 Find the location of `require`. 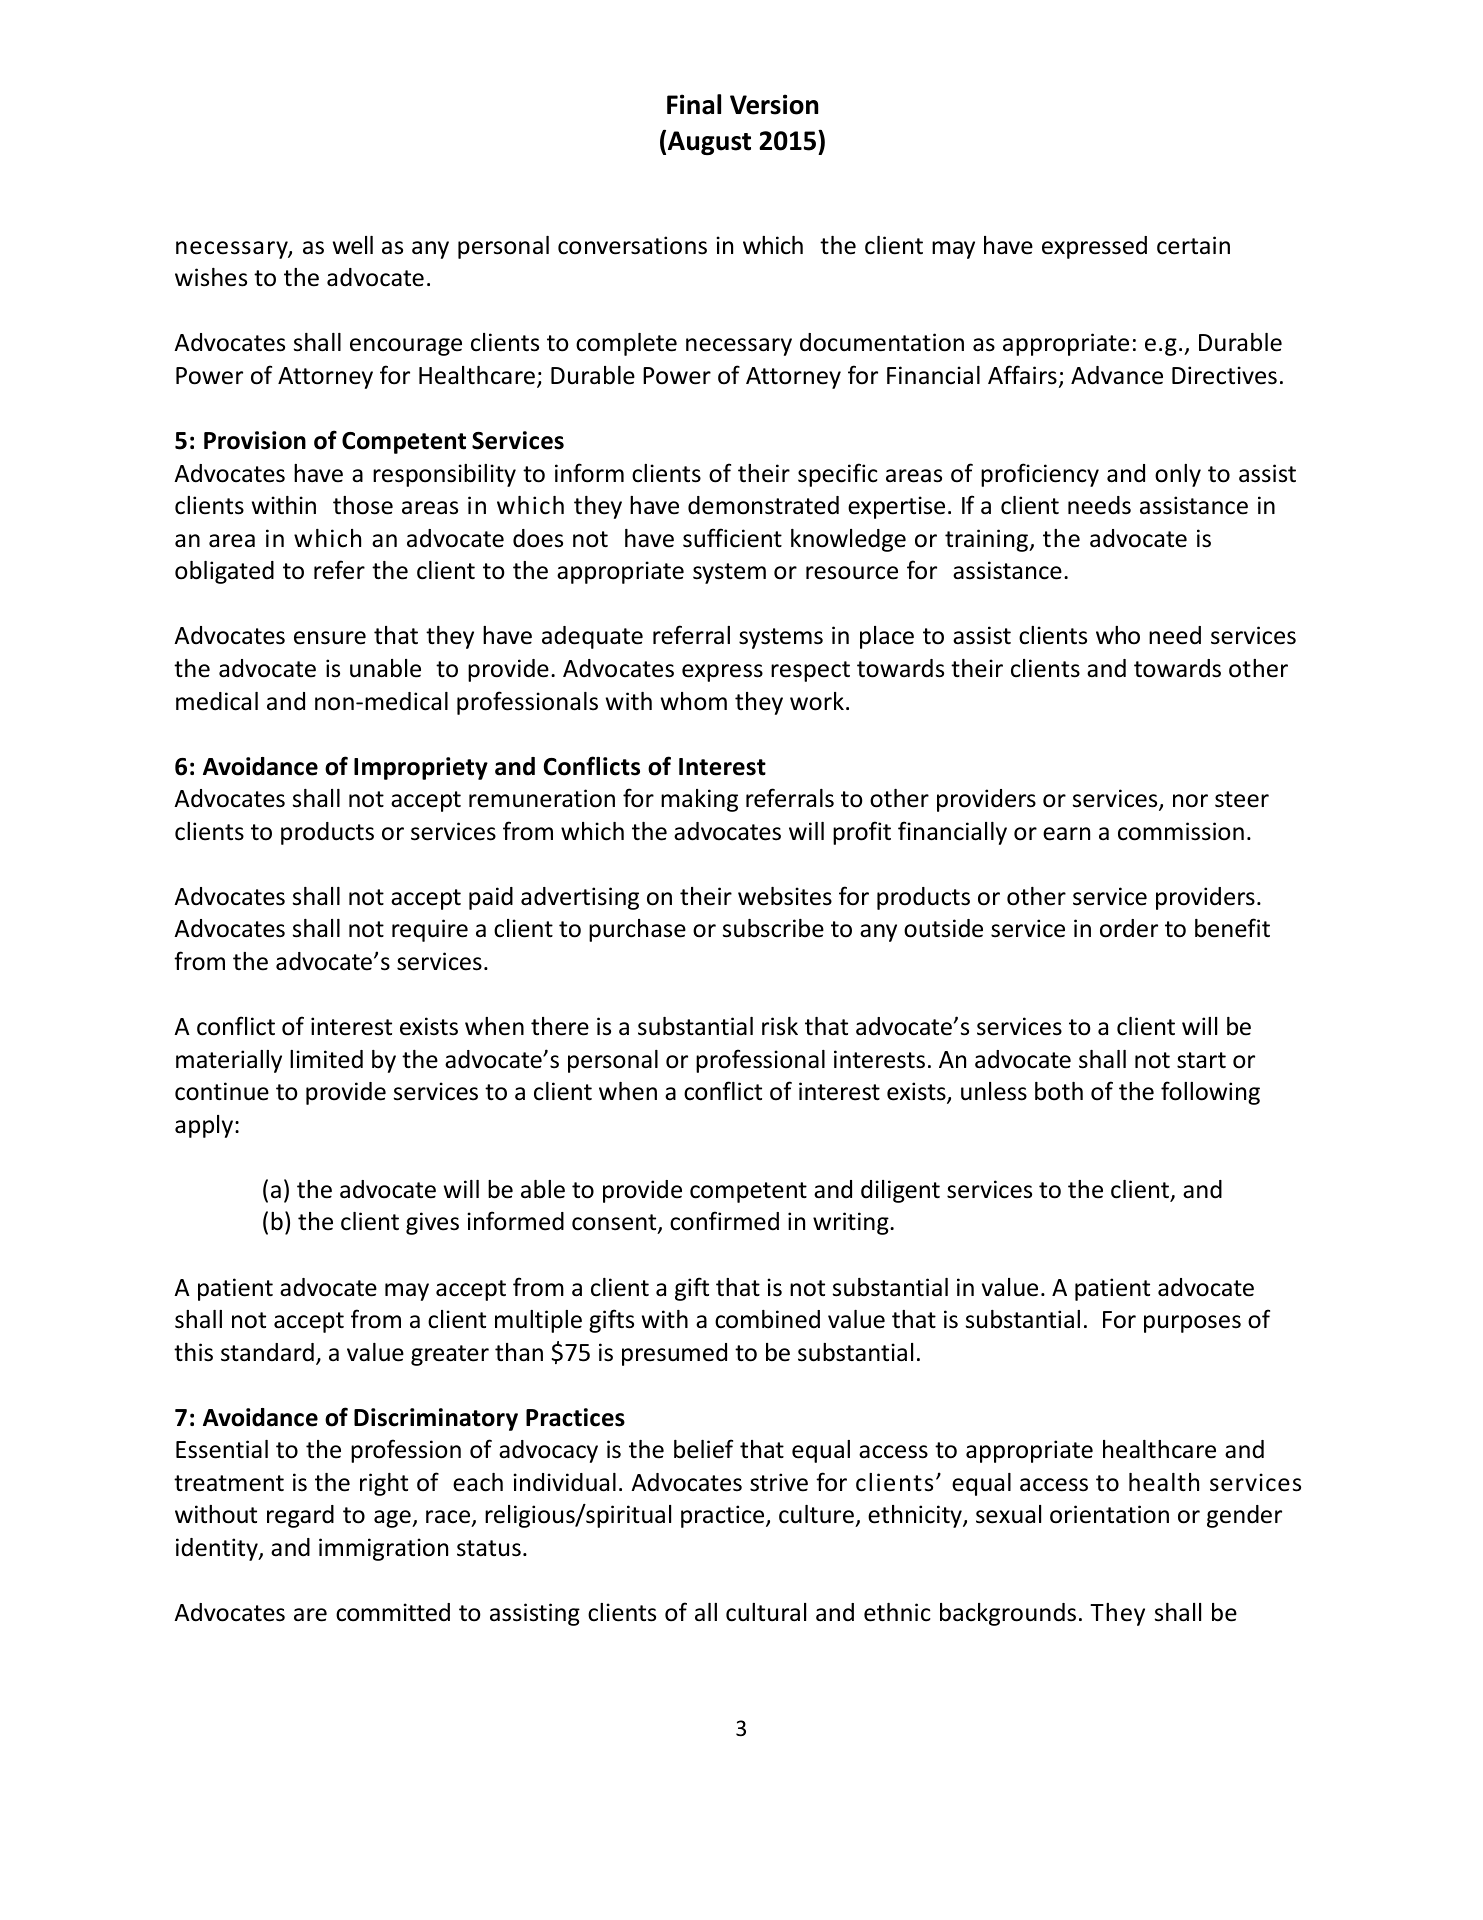

require is located at coordinates (430, 930).
